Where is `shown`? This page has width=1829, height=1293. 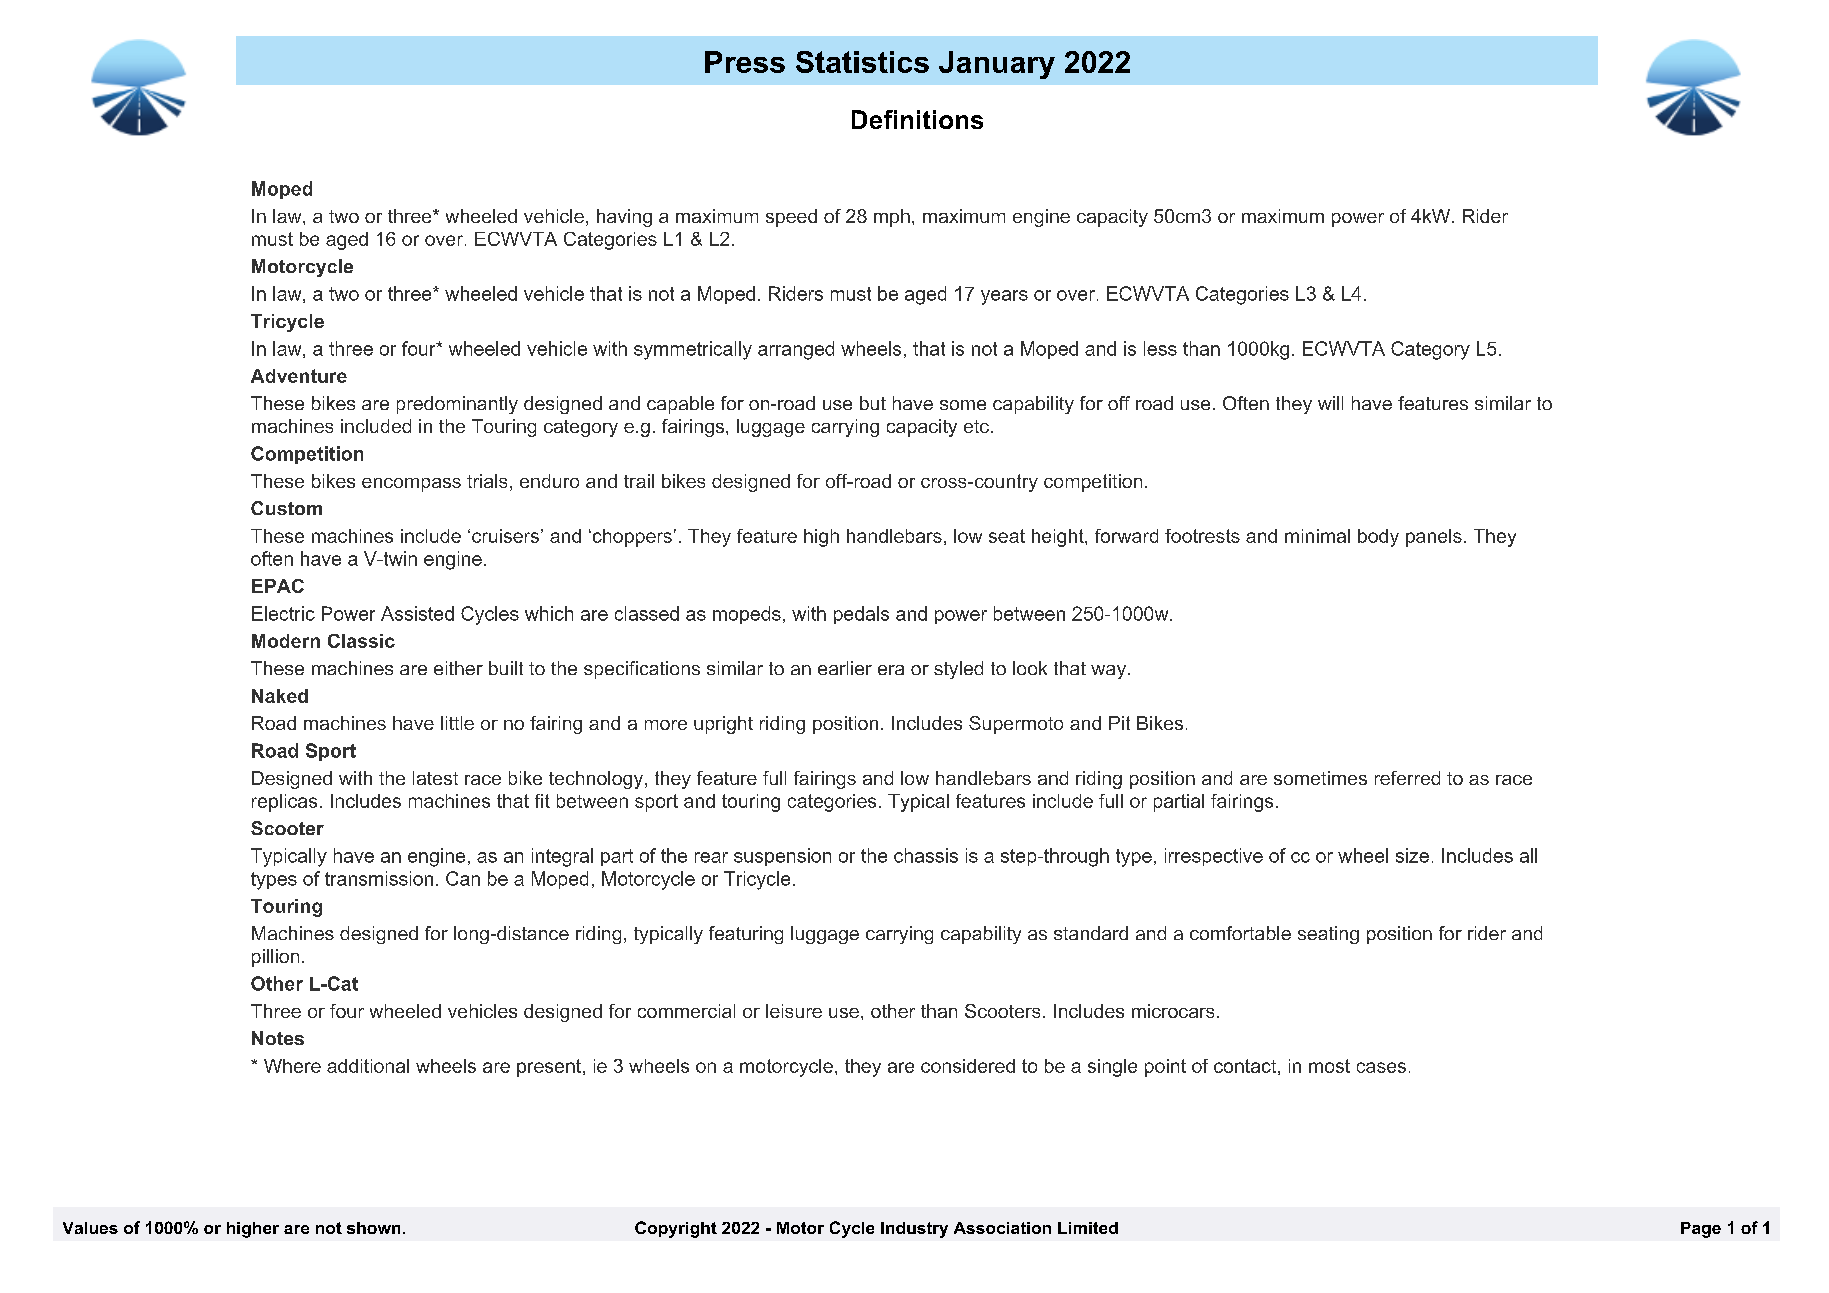
shown is located at coordinates (373, 1228).
